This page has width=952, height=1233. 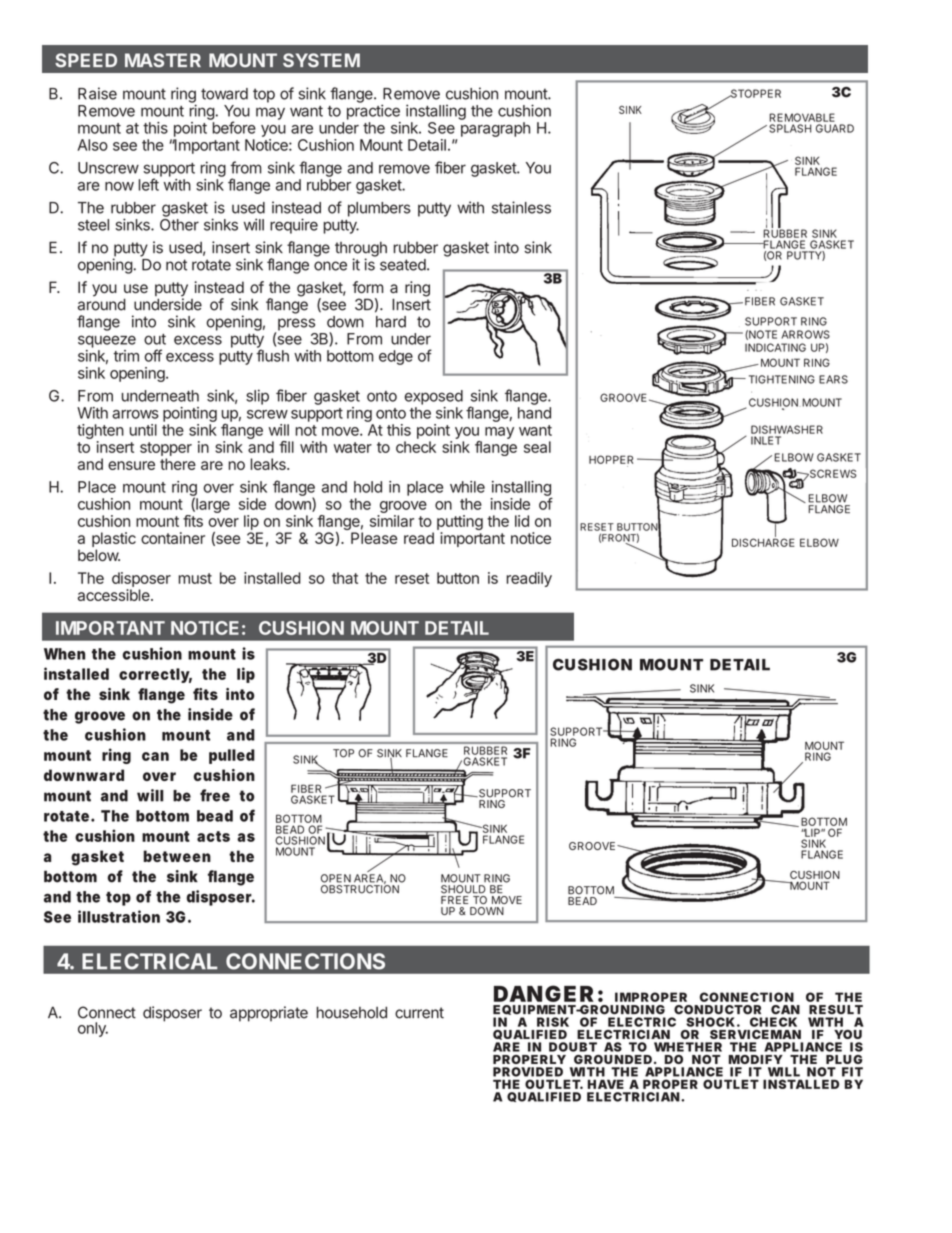 I want to click on MASTER, so click(x=163, y=60).
